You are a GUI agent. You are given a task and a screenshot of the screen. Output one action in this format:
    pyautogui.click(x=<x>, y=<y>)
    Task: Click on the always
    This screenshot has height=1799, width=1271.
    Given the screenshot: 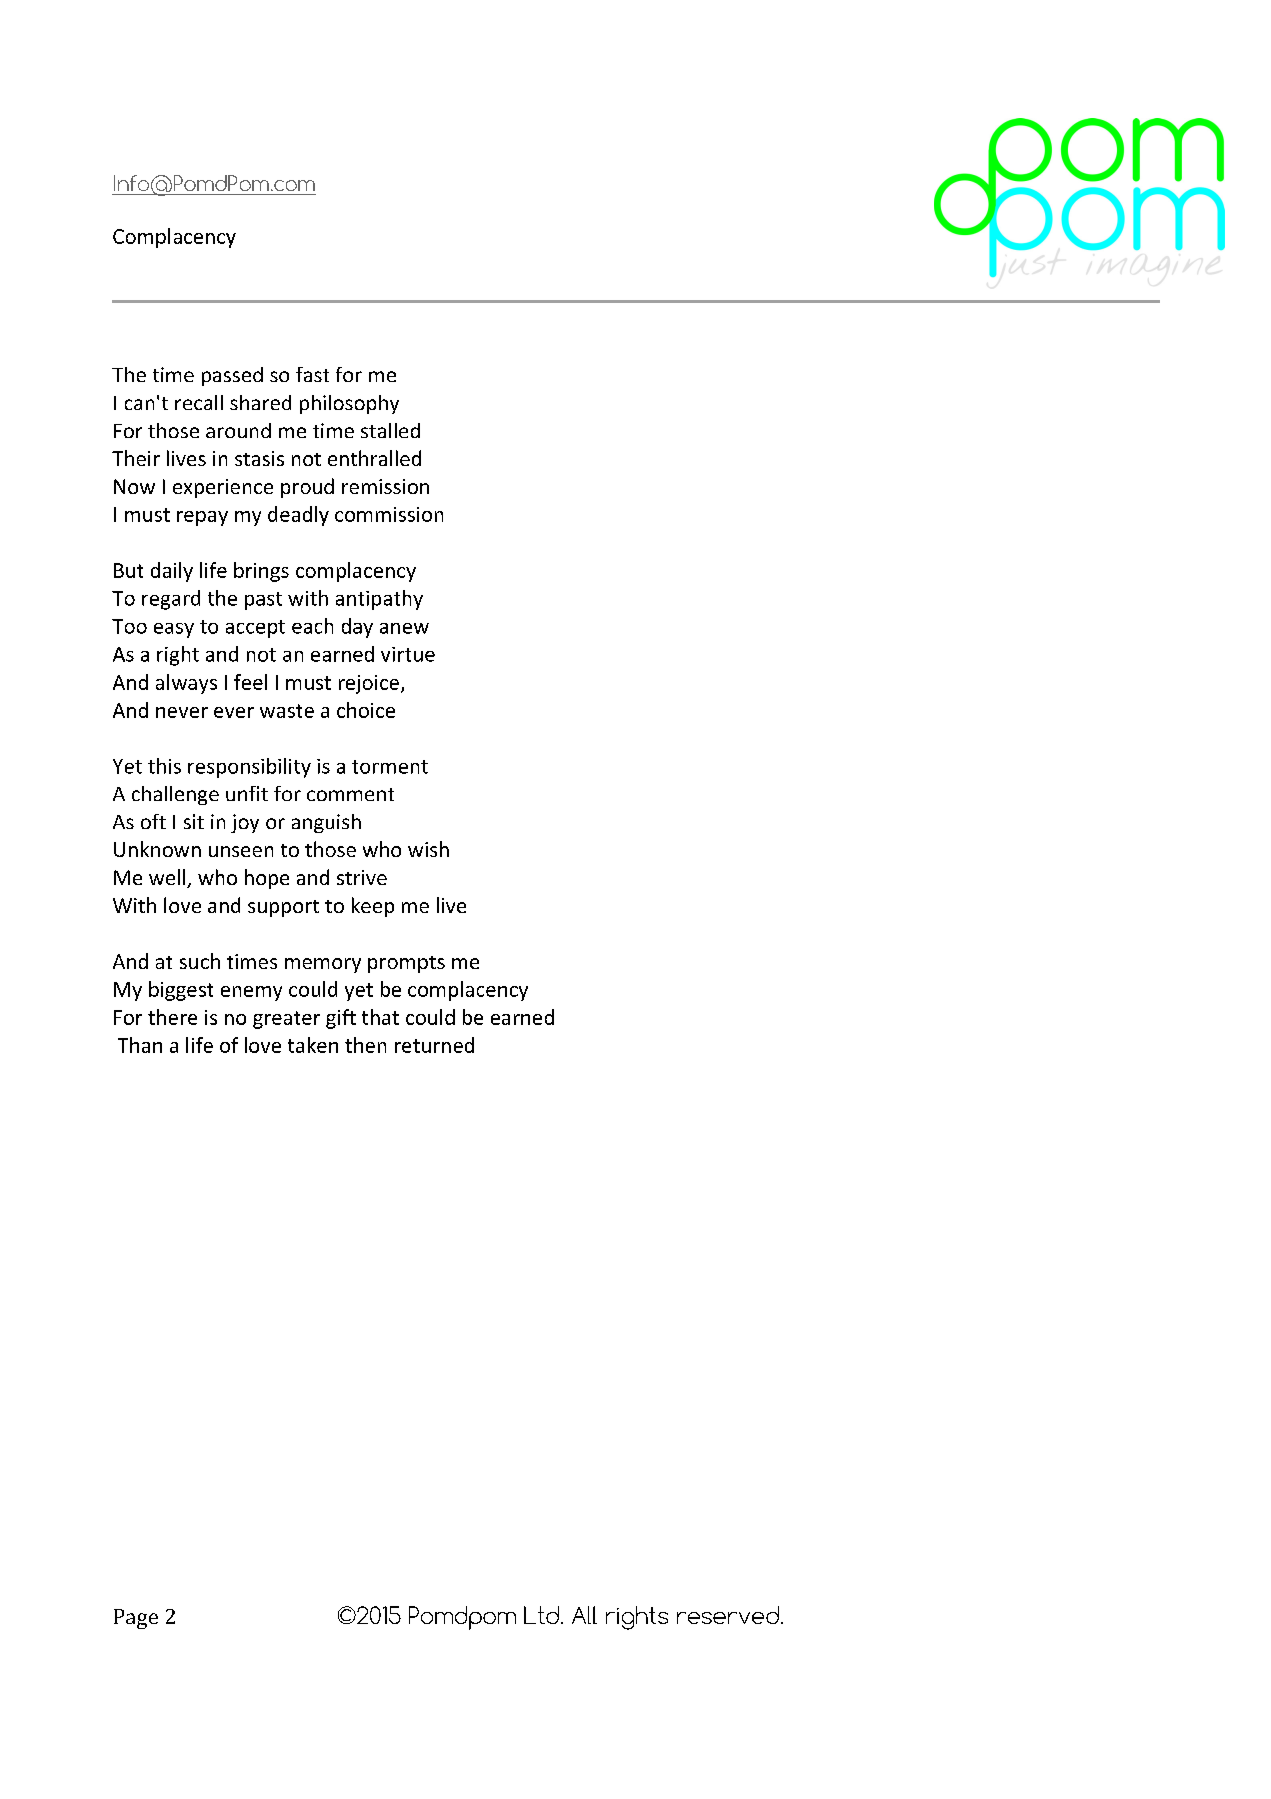 What is the action you would take?
    pyautogui.click(x=186, y=684)
